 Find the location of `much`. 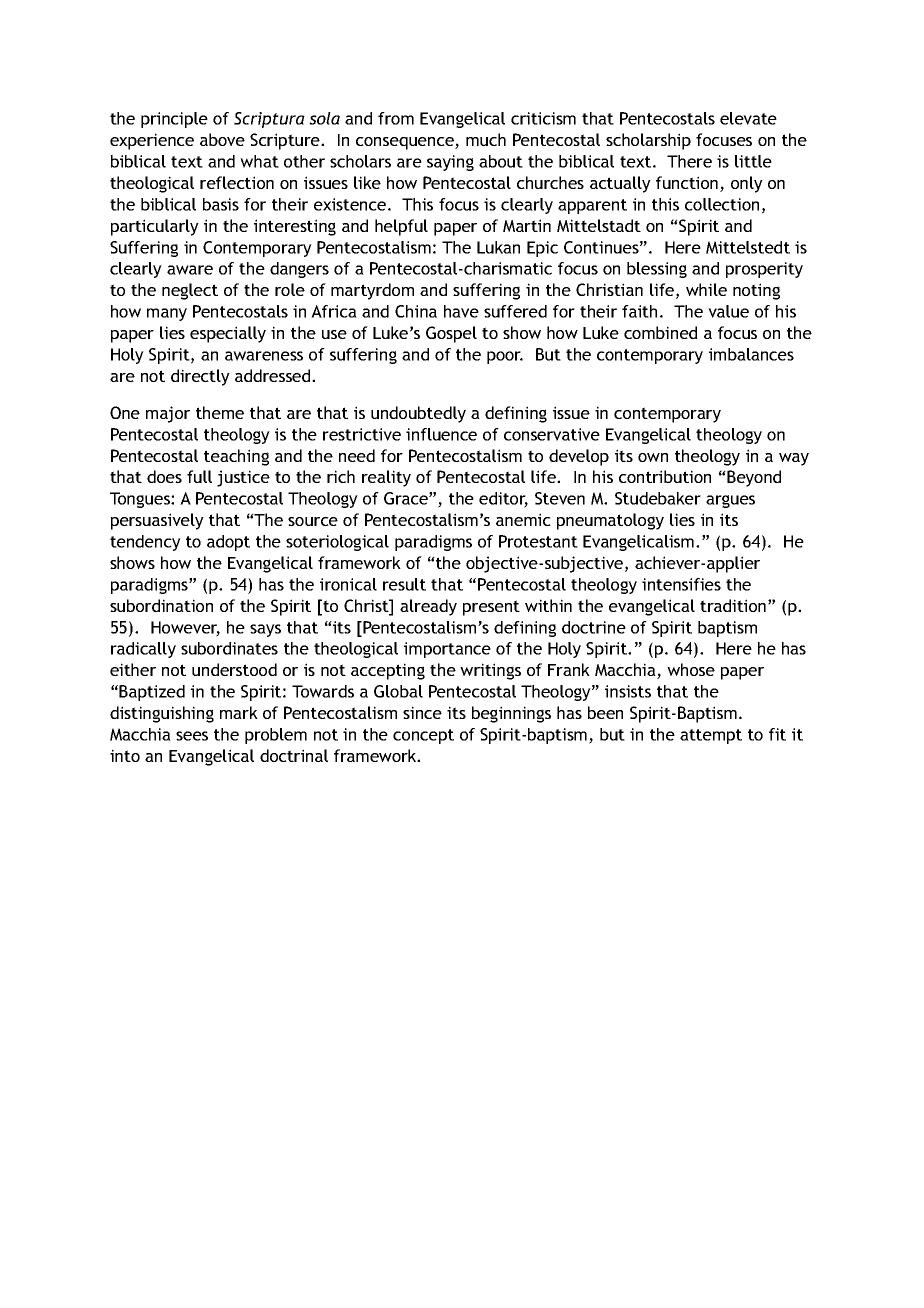

much is located at coordinates (486, 139).
